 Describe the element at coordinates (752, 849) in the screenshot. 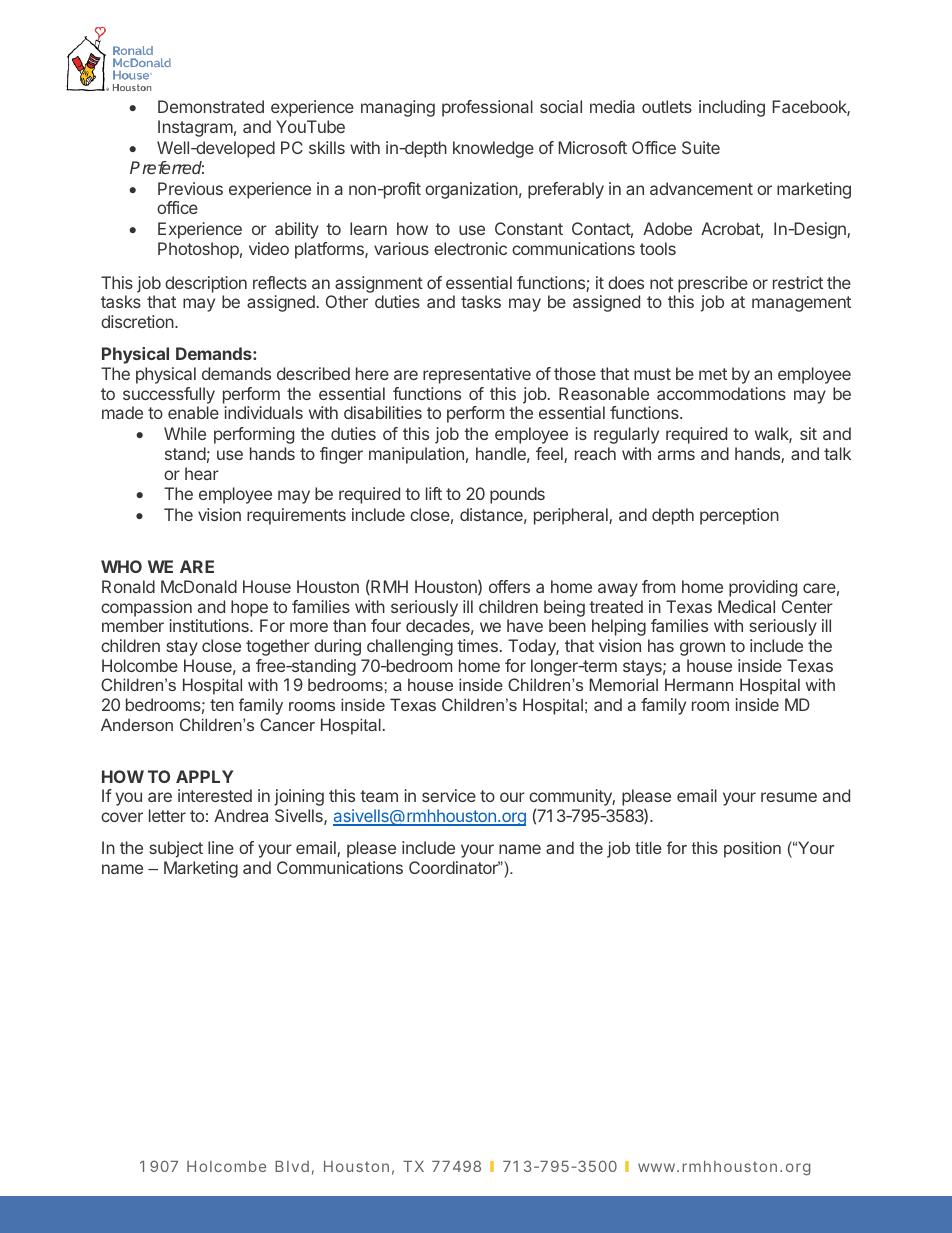

I see `position` at that location.
